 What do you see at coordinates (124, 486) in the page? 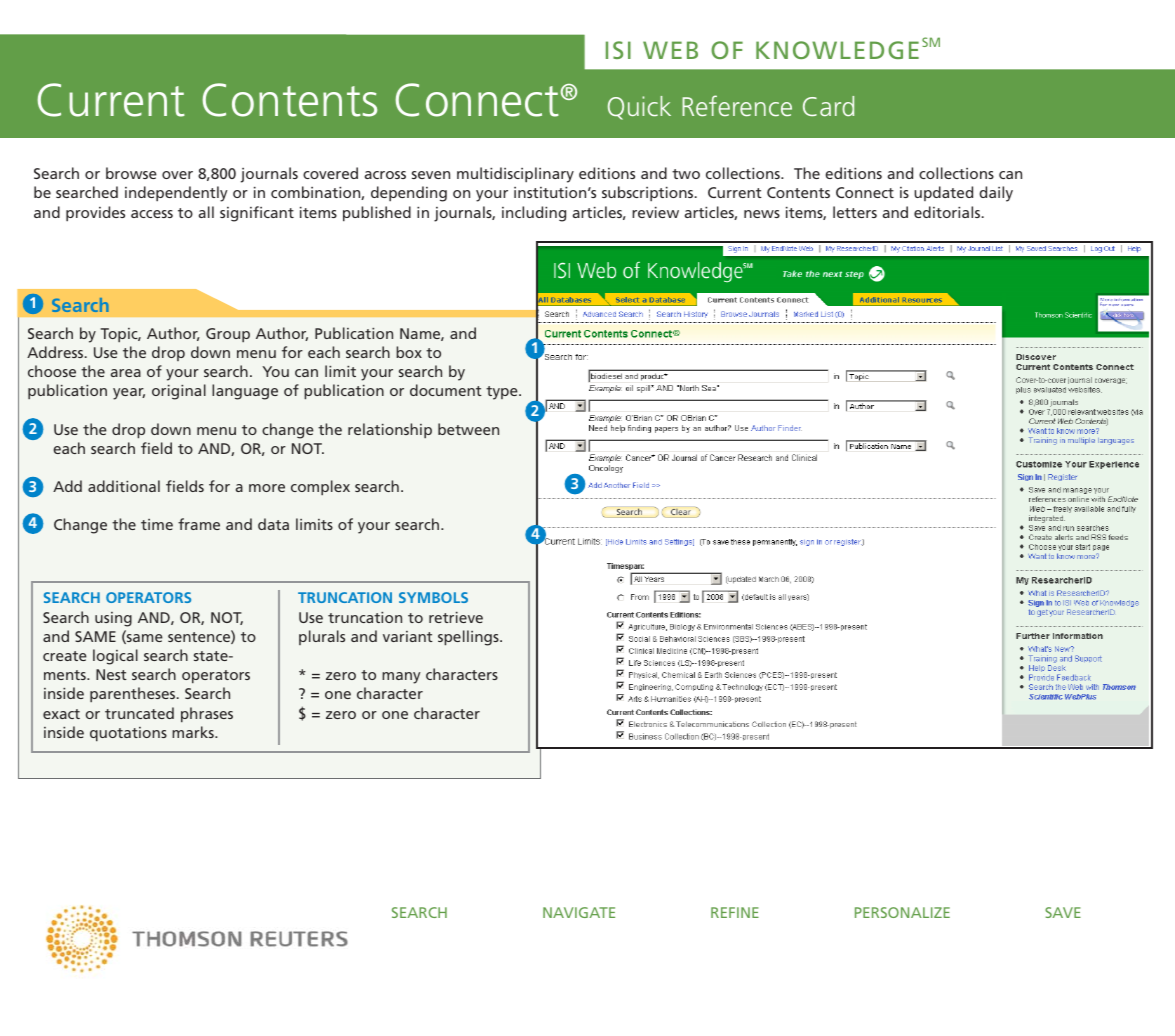
I see `additional` at bounding box center [124, 486].
